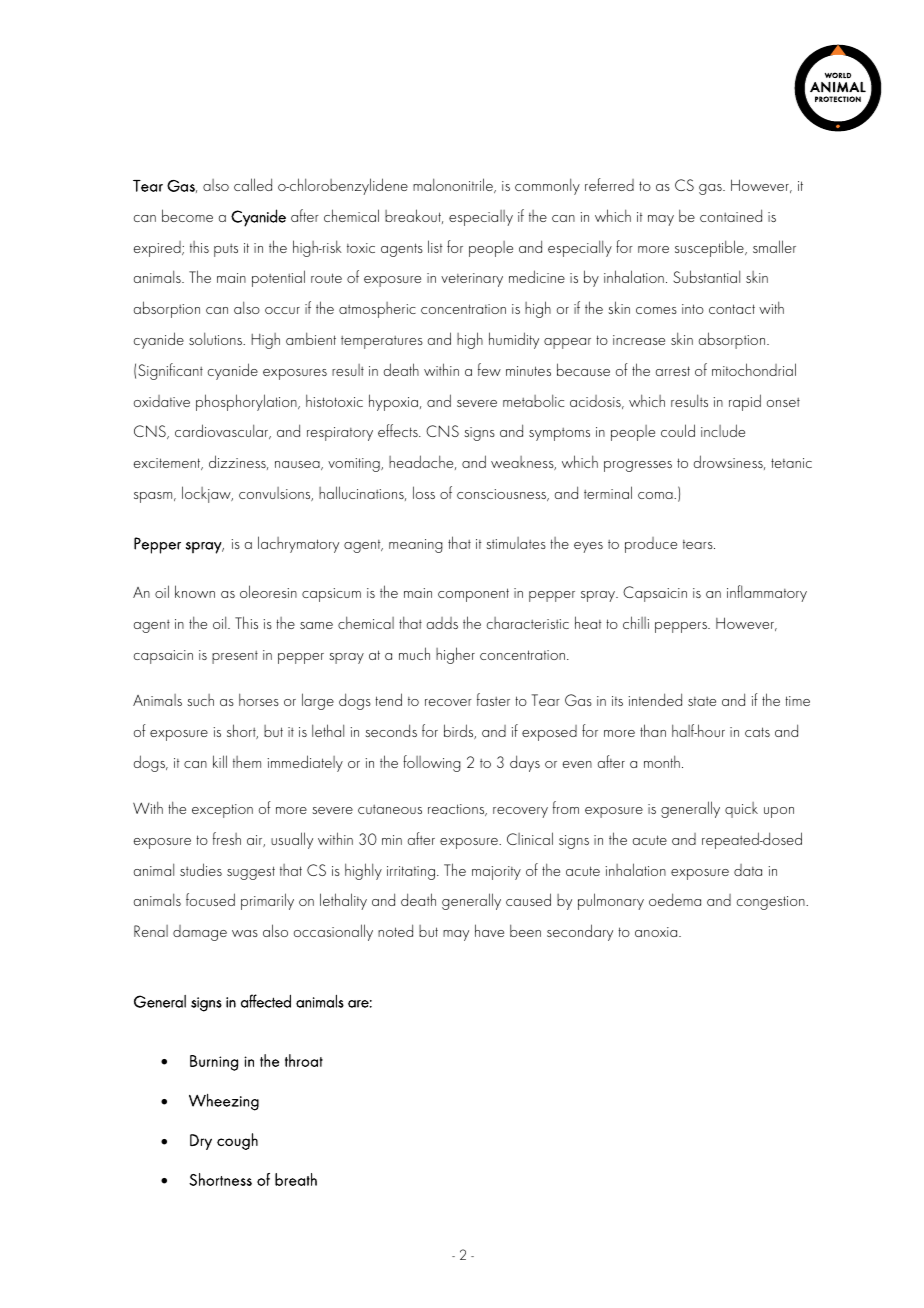  What do you see at coordinates (187, 215) in the screenshot?
I see `become` at bounding box center [187, 215].
